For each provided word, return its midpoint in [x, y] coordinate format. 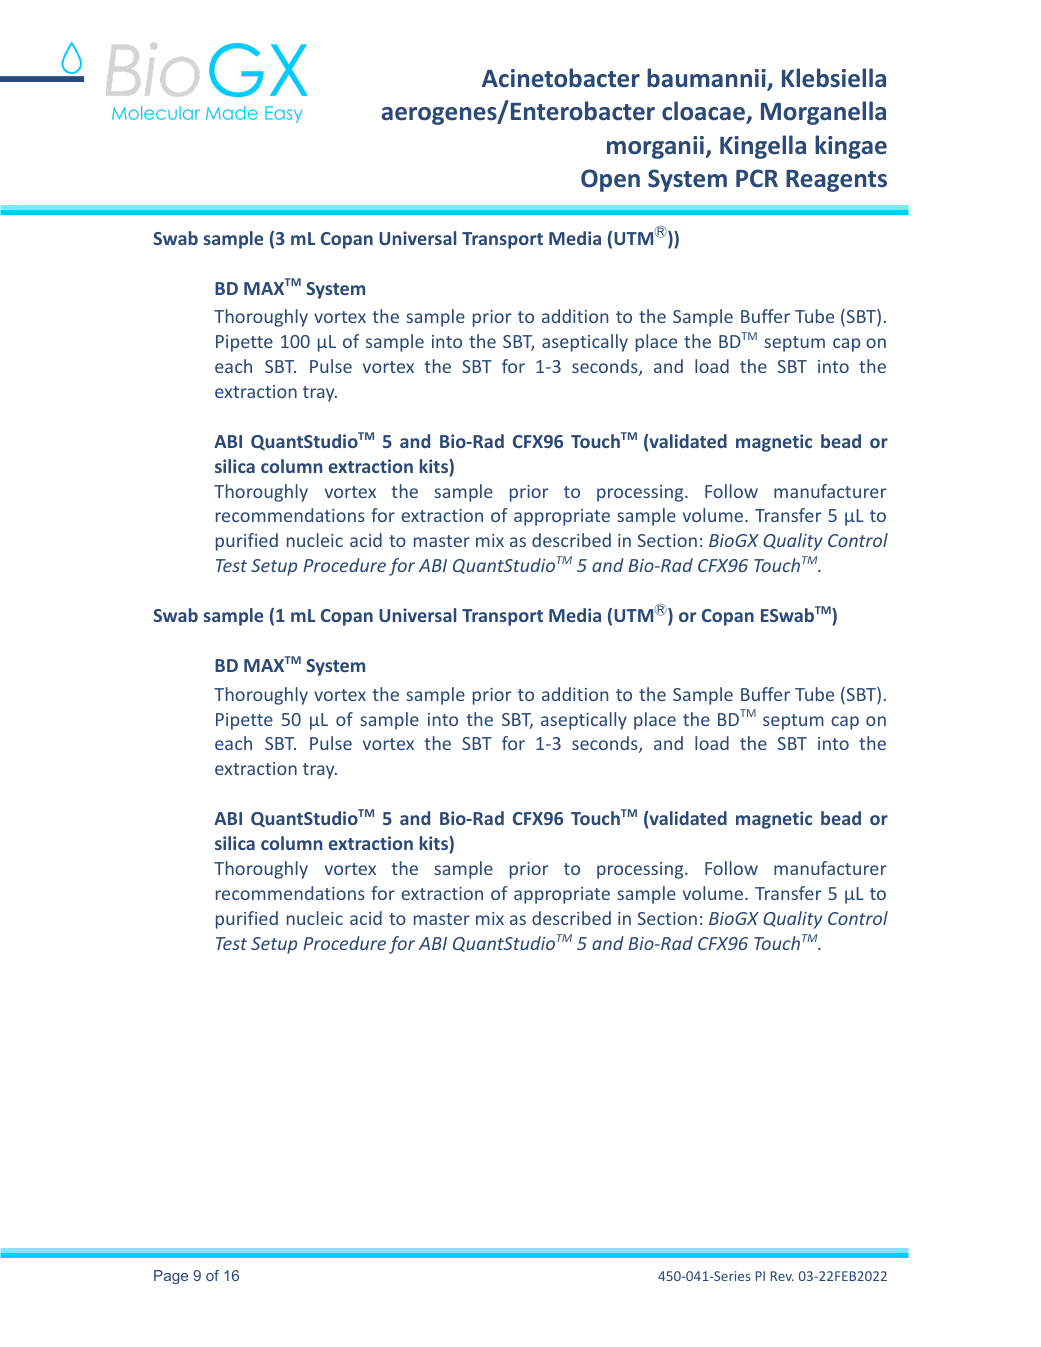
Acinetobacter [561, 78]
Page [171, 1277]
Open [610, 180]
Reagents [836, 181]
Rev [782, 1276]
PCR [757, 178]
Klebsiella [834, 78]
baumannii [707, 79]
